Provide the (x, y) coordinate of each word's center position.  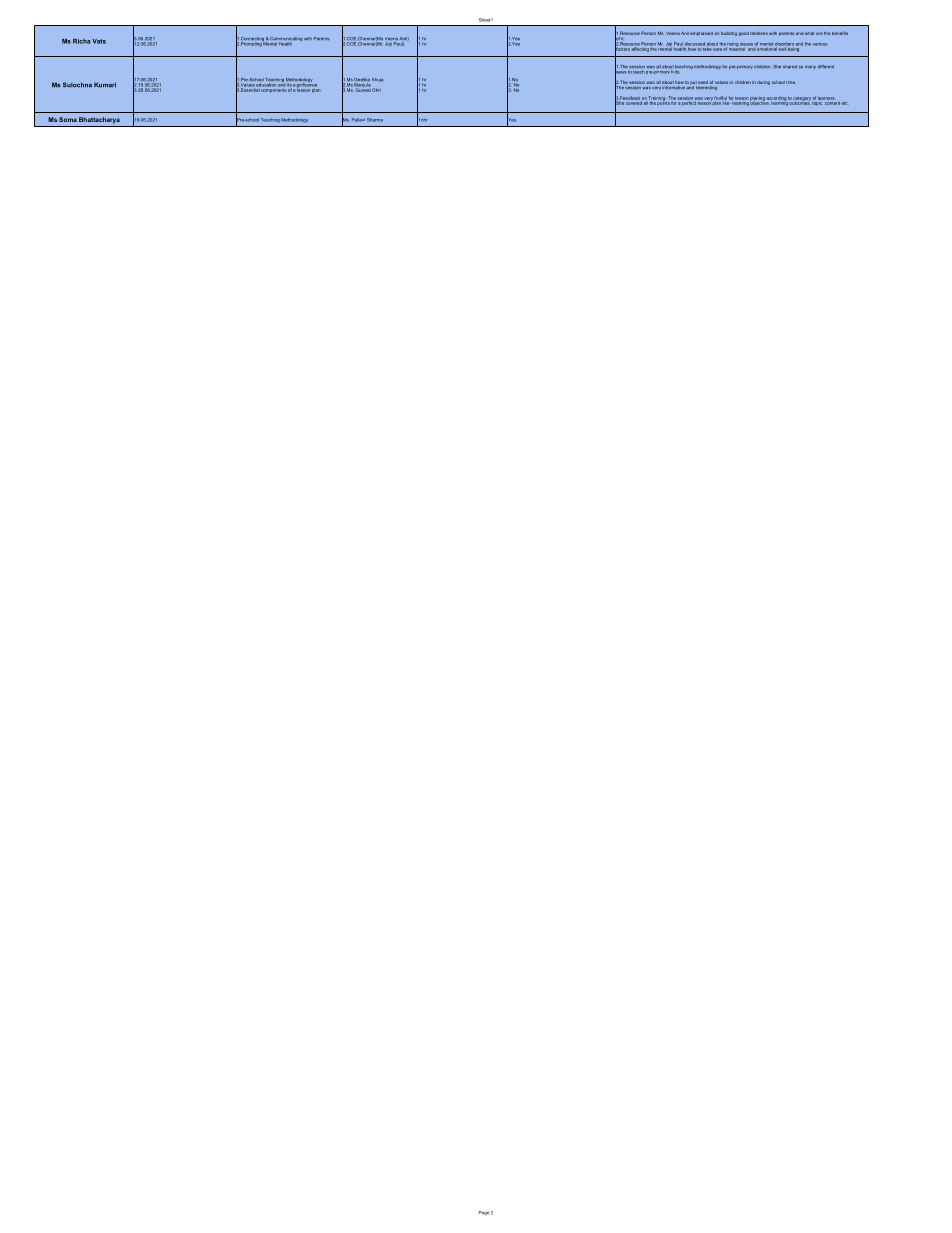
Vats (99, 41)
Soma (68, 119)
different (826, 66)
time (790, 82)
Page (484, 1213)
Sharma (375, 120)
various (820, 44)
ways (620, 73)
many (810, 67)
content (832, 102)
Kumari (105, 84)
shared (790, 66)
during (763, 83)
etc (844, 103)
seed (703, 82)
